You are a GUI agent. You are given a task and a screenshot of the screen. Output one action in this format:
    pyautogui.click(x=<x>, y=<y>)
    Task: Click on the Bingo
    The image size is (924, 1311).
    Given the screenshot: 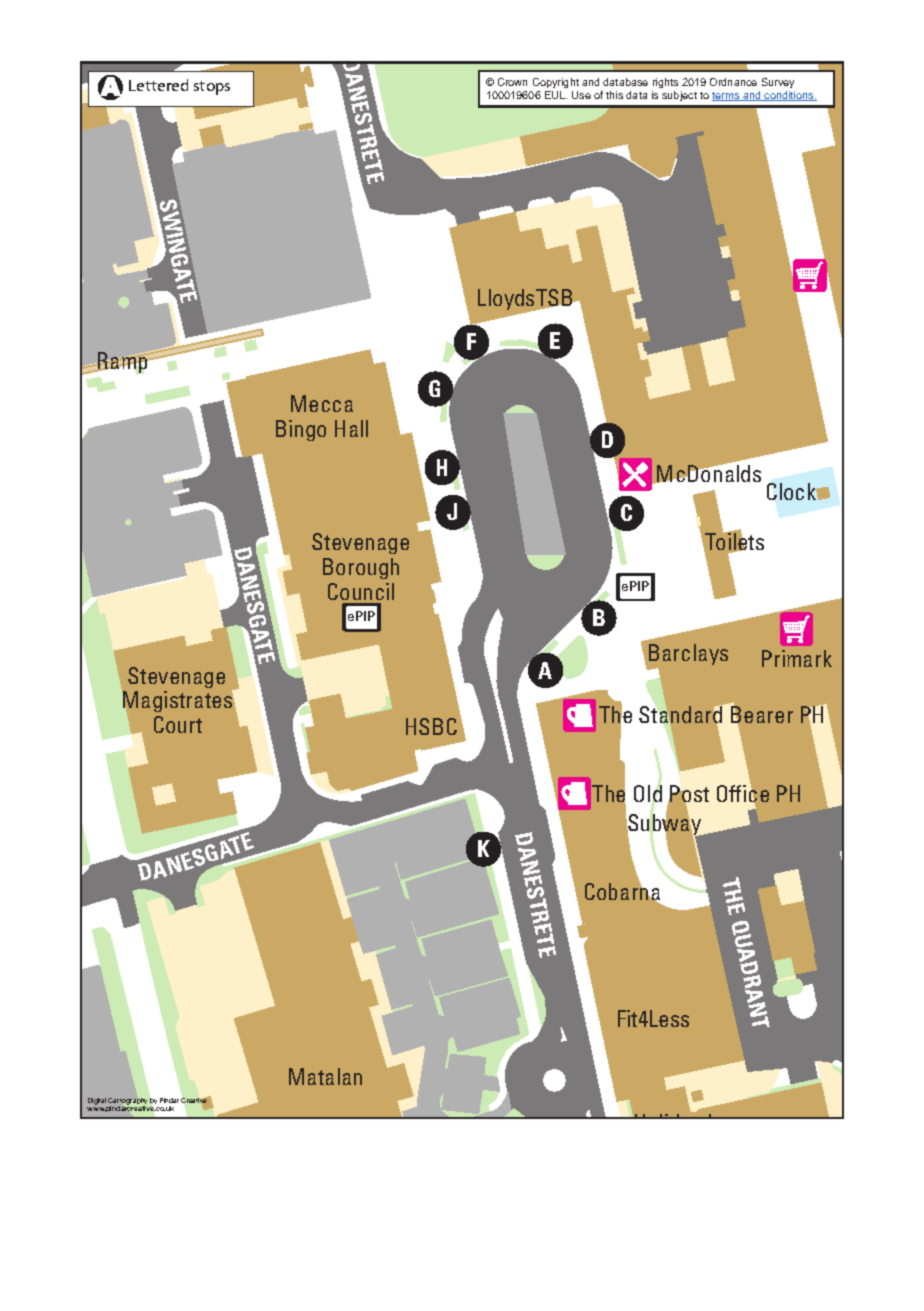 What is the action you would take?
    pyautogui.click(x=301, y=430)
